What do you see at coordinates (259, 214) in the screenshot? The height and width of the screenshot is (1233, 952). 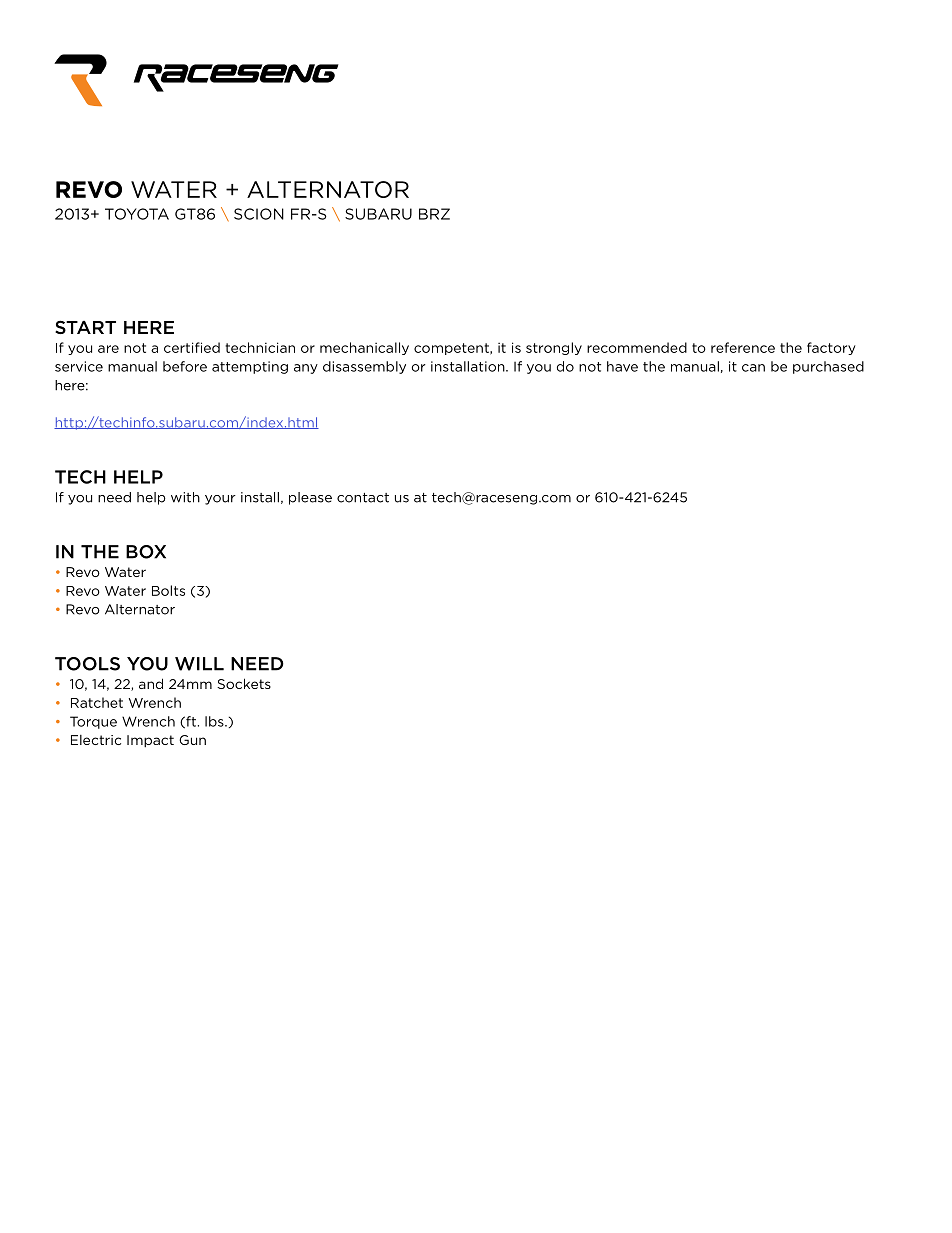 I see `SCION` at bounding box center [259, 214].
